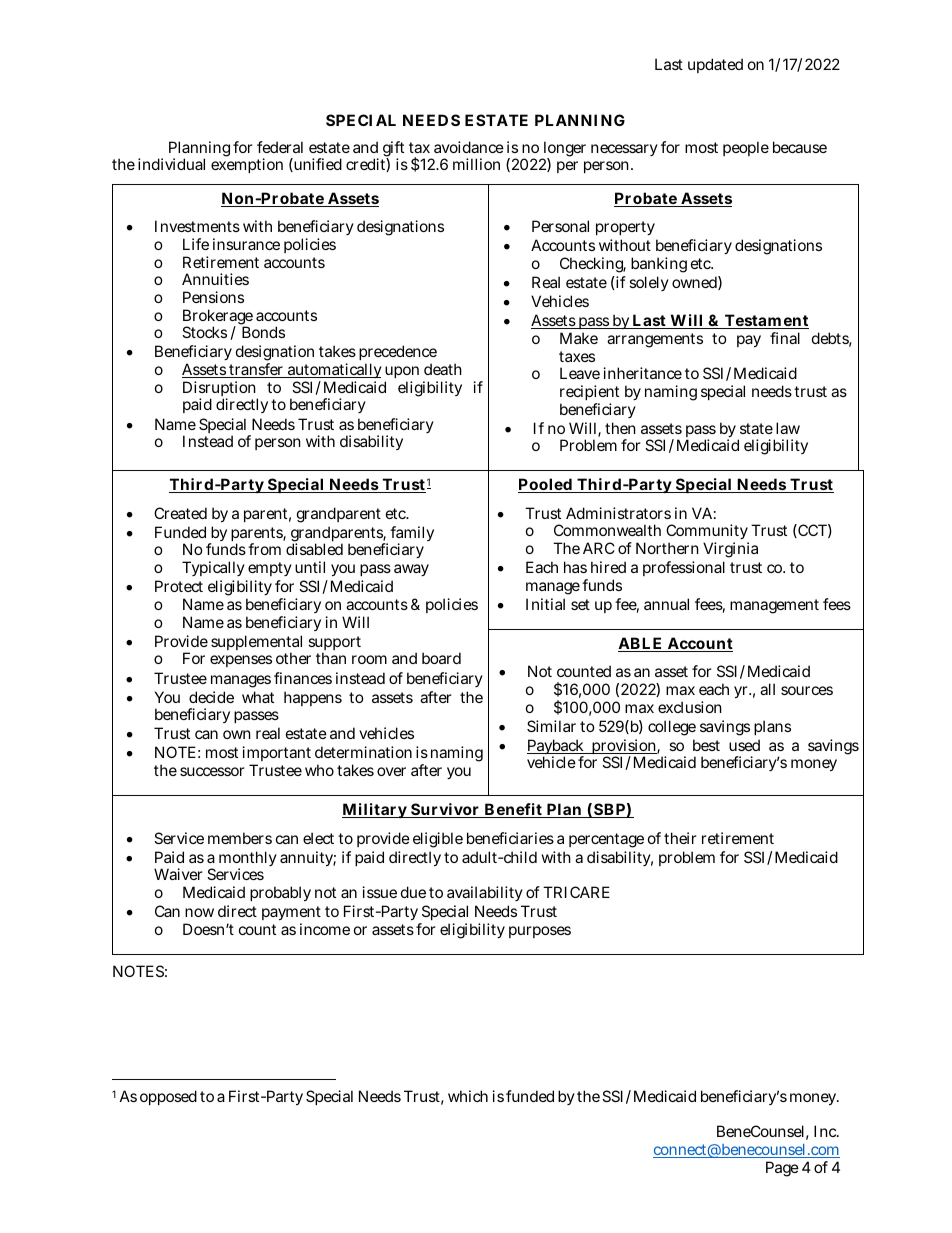 Image resolution: width=952 pixels, height=1233 pixels. I want to click on transfer, so click(257, 370).
